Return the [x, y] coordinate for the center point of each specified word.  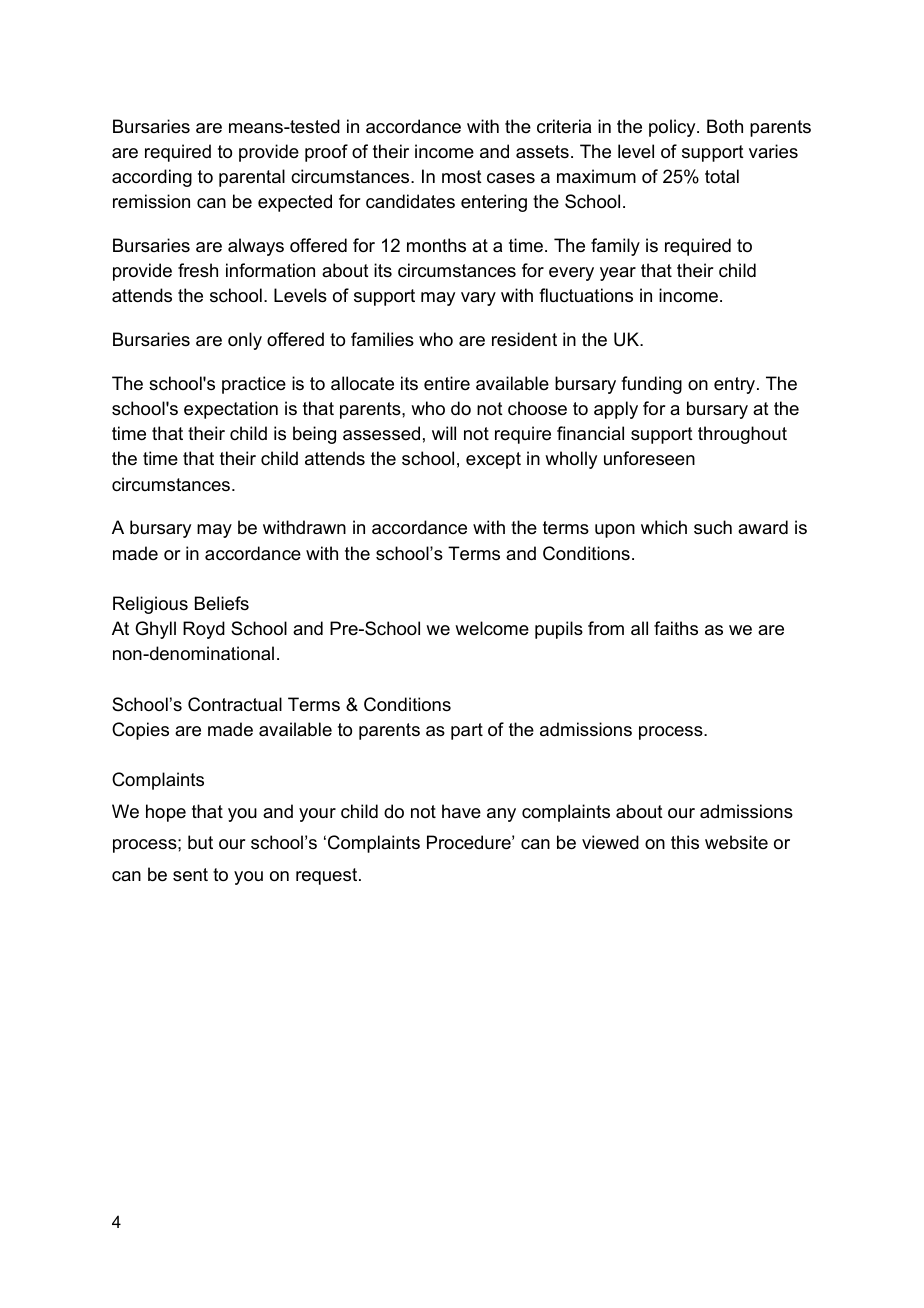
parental [252, 178]
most [462, 177]
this [685, 842]
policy [673, 128]
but [200, 842]
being [314, 435]
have [461, 811]
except [493, 460]
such [713, 527]
